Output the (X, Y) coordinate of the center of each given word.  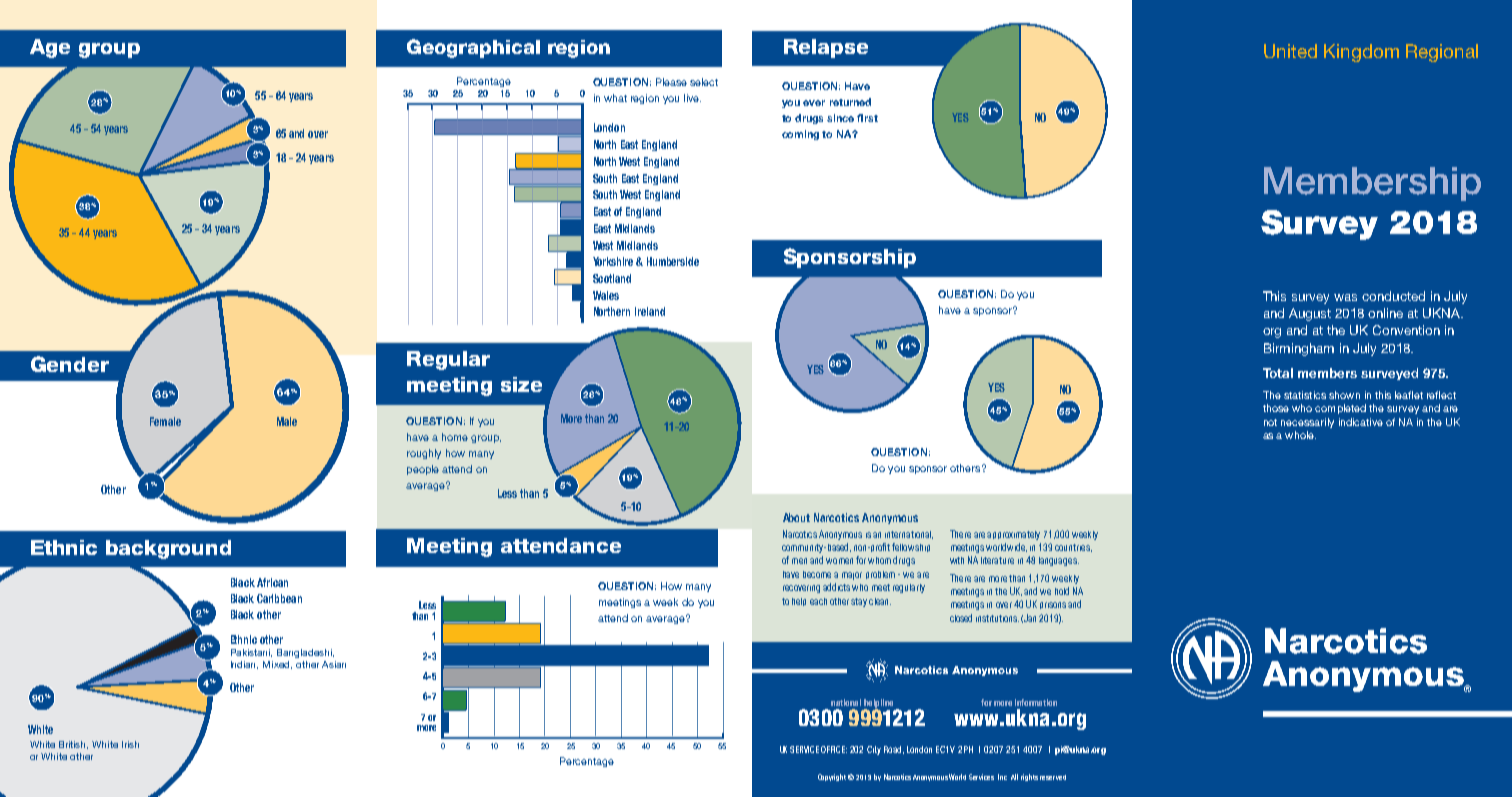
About (796, 517)
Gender (70, 364)
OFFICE (834, 749)
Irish (130, 744)
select (704, 82)
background (168, 549)
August (1310, 314)
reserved (1053, 777)
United (1290, 51)
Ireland (650, 311)
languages (1059, 561)
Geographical (473, 48)
